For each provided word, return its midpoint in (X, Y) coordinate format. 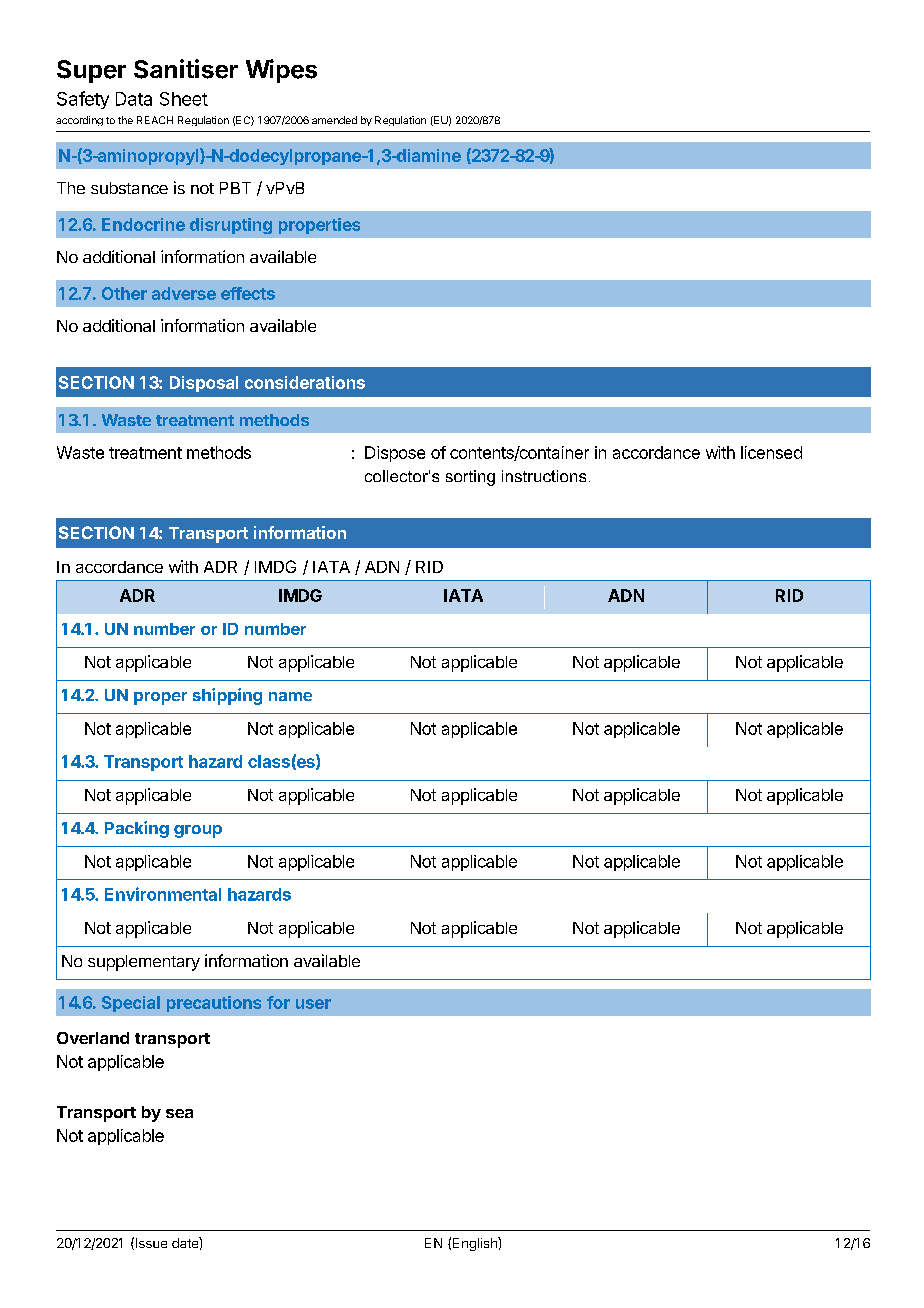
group (198, 831)
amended (334, 120)
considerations (305, 382)
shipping (227, 696)
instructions (544, 476)
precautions (214, 1004)
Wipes (281, 71)
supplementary (144, 963)
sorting (470, 478)
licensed (771, 452)
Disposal (204, 384)
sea (179, 1113)
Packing (137, 829)
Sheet (184, 99)
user (313, 1004)
